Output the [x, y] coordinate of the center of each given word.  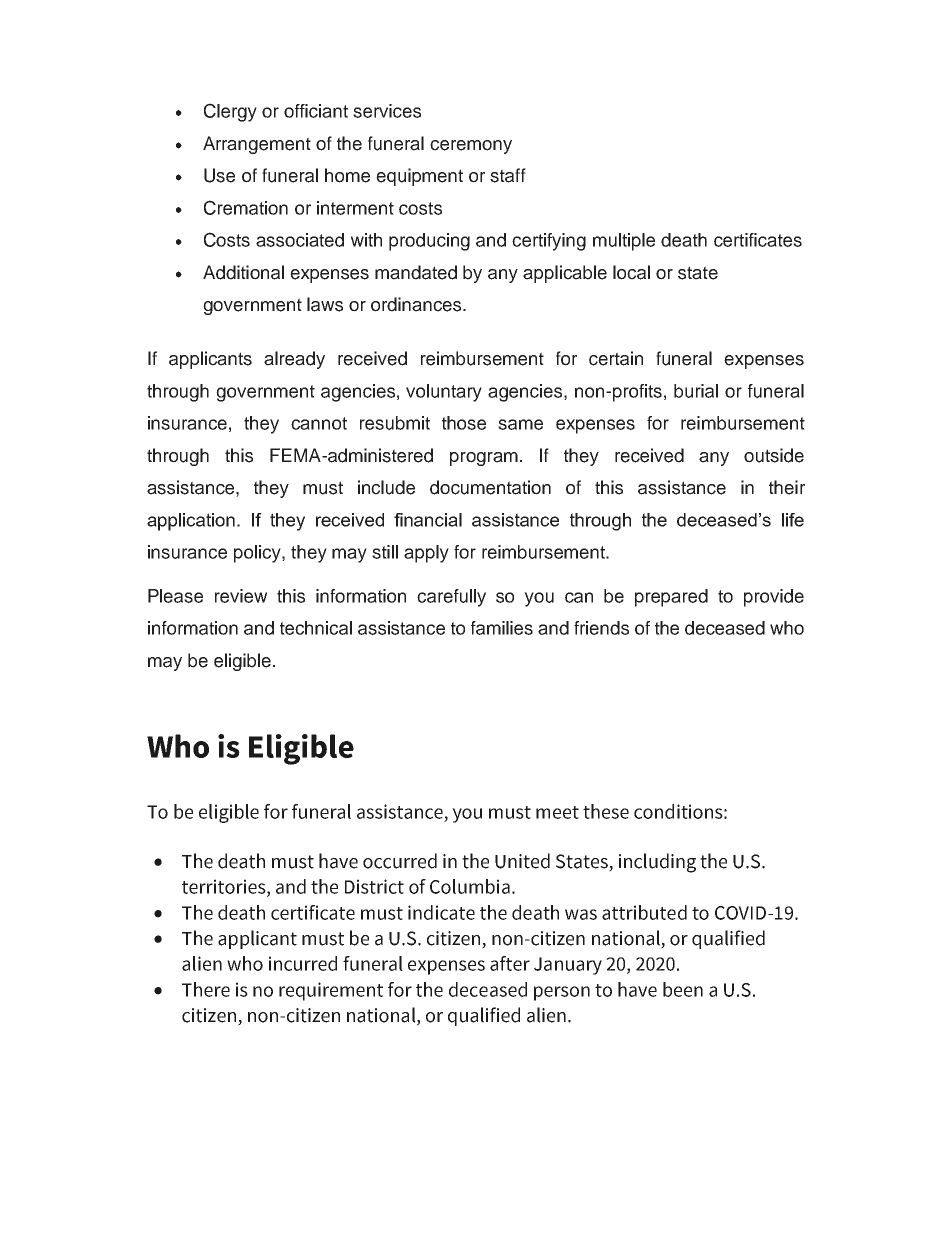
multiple [624, 242]
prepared [671, 598]
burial [696, 391]
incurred [303, 963]
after [510, 963]
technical [316, 628]
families [502, 628]
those [464, 423]
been [683, 989]
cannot [319, 423]
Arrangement [257, 145]
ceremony [471, 147]
